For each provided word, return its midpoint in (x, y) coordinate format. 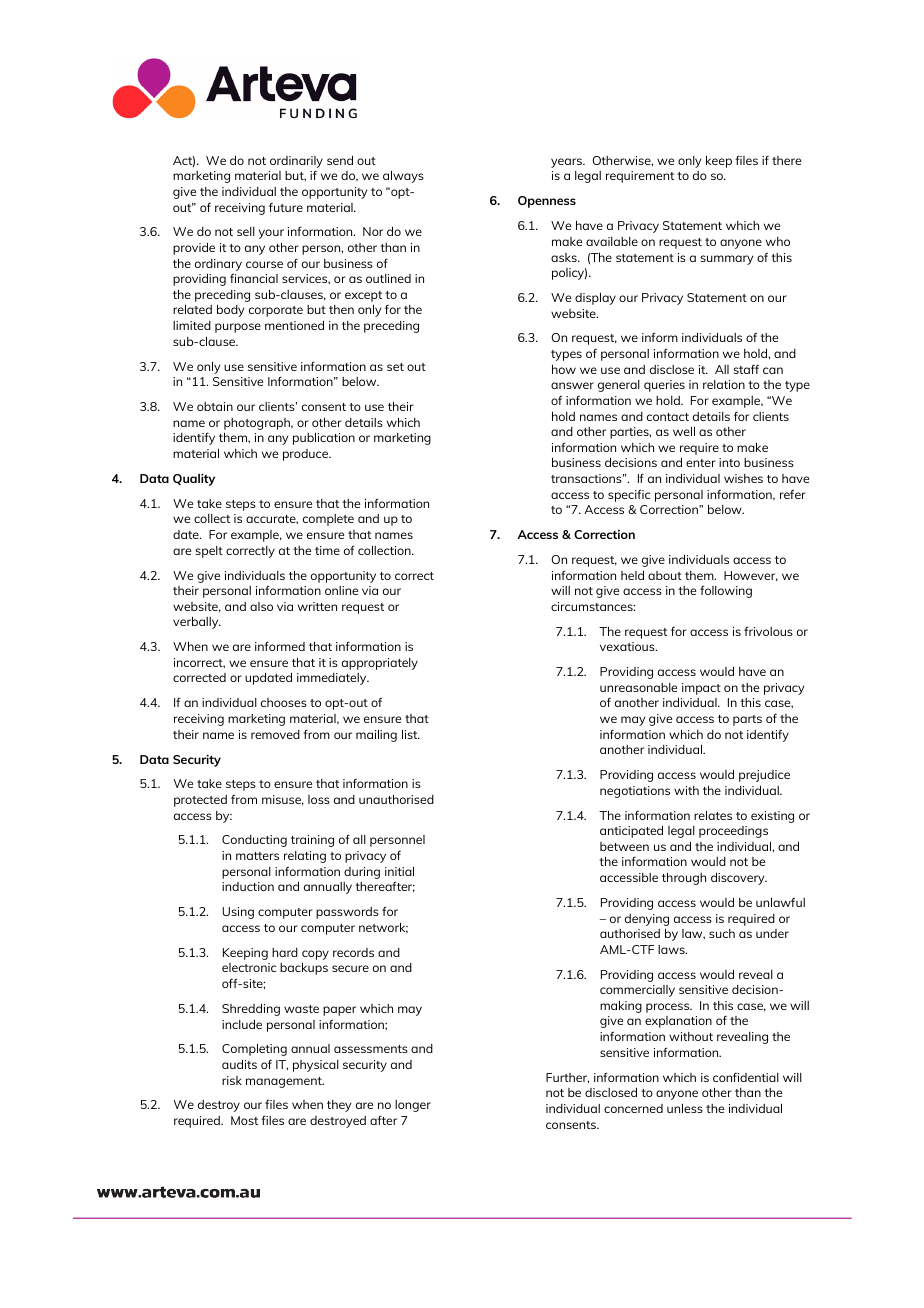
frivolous (768, 631)
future (286, 207)
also (261, 606)
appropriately (380, 664)
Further (567, 1078)
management (285, 1082)
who (778, 241)
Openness (547, 202)
